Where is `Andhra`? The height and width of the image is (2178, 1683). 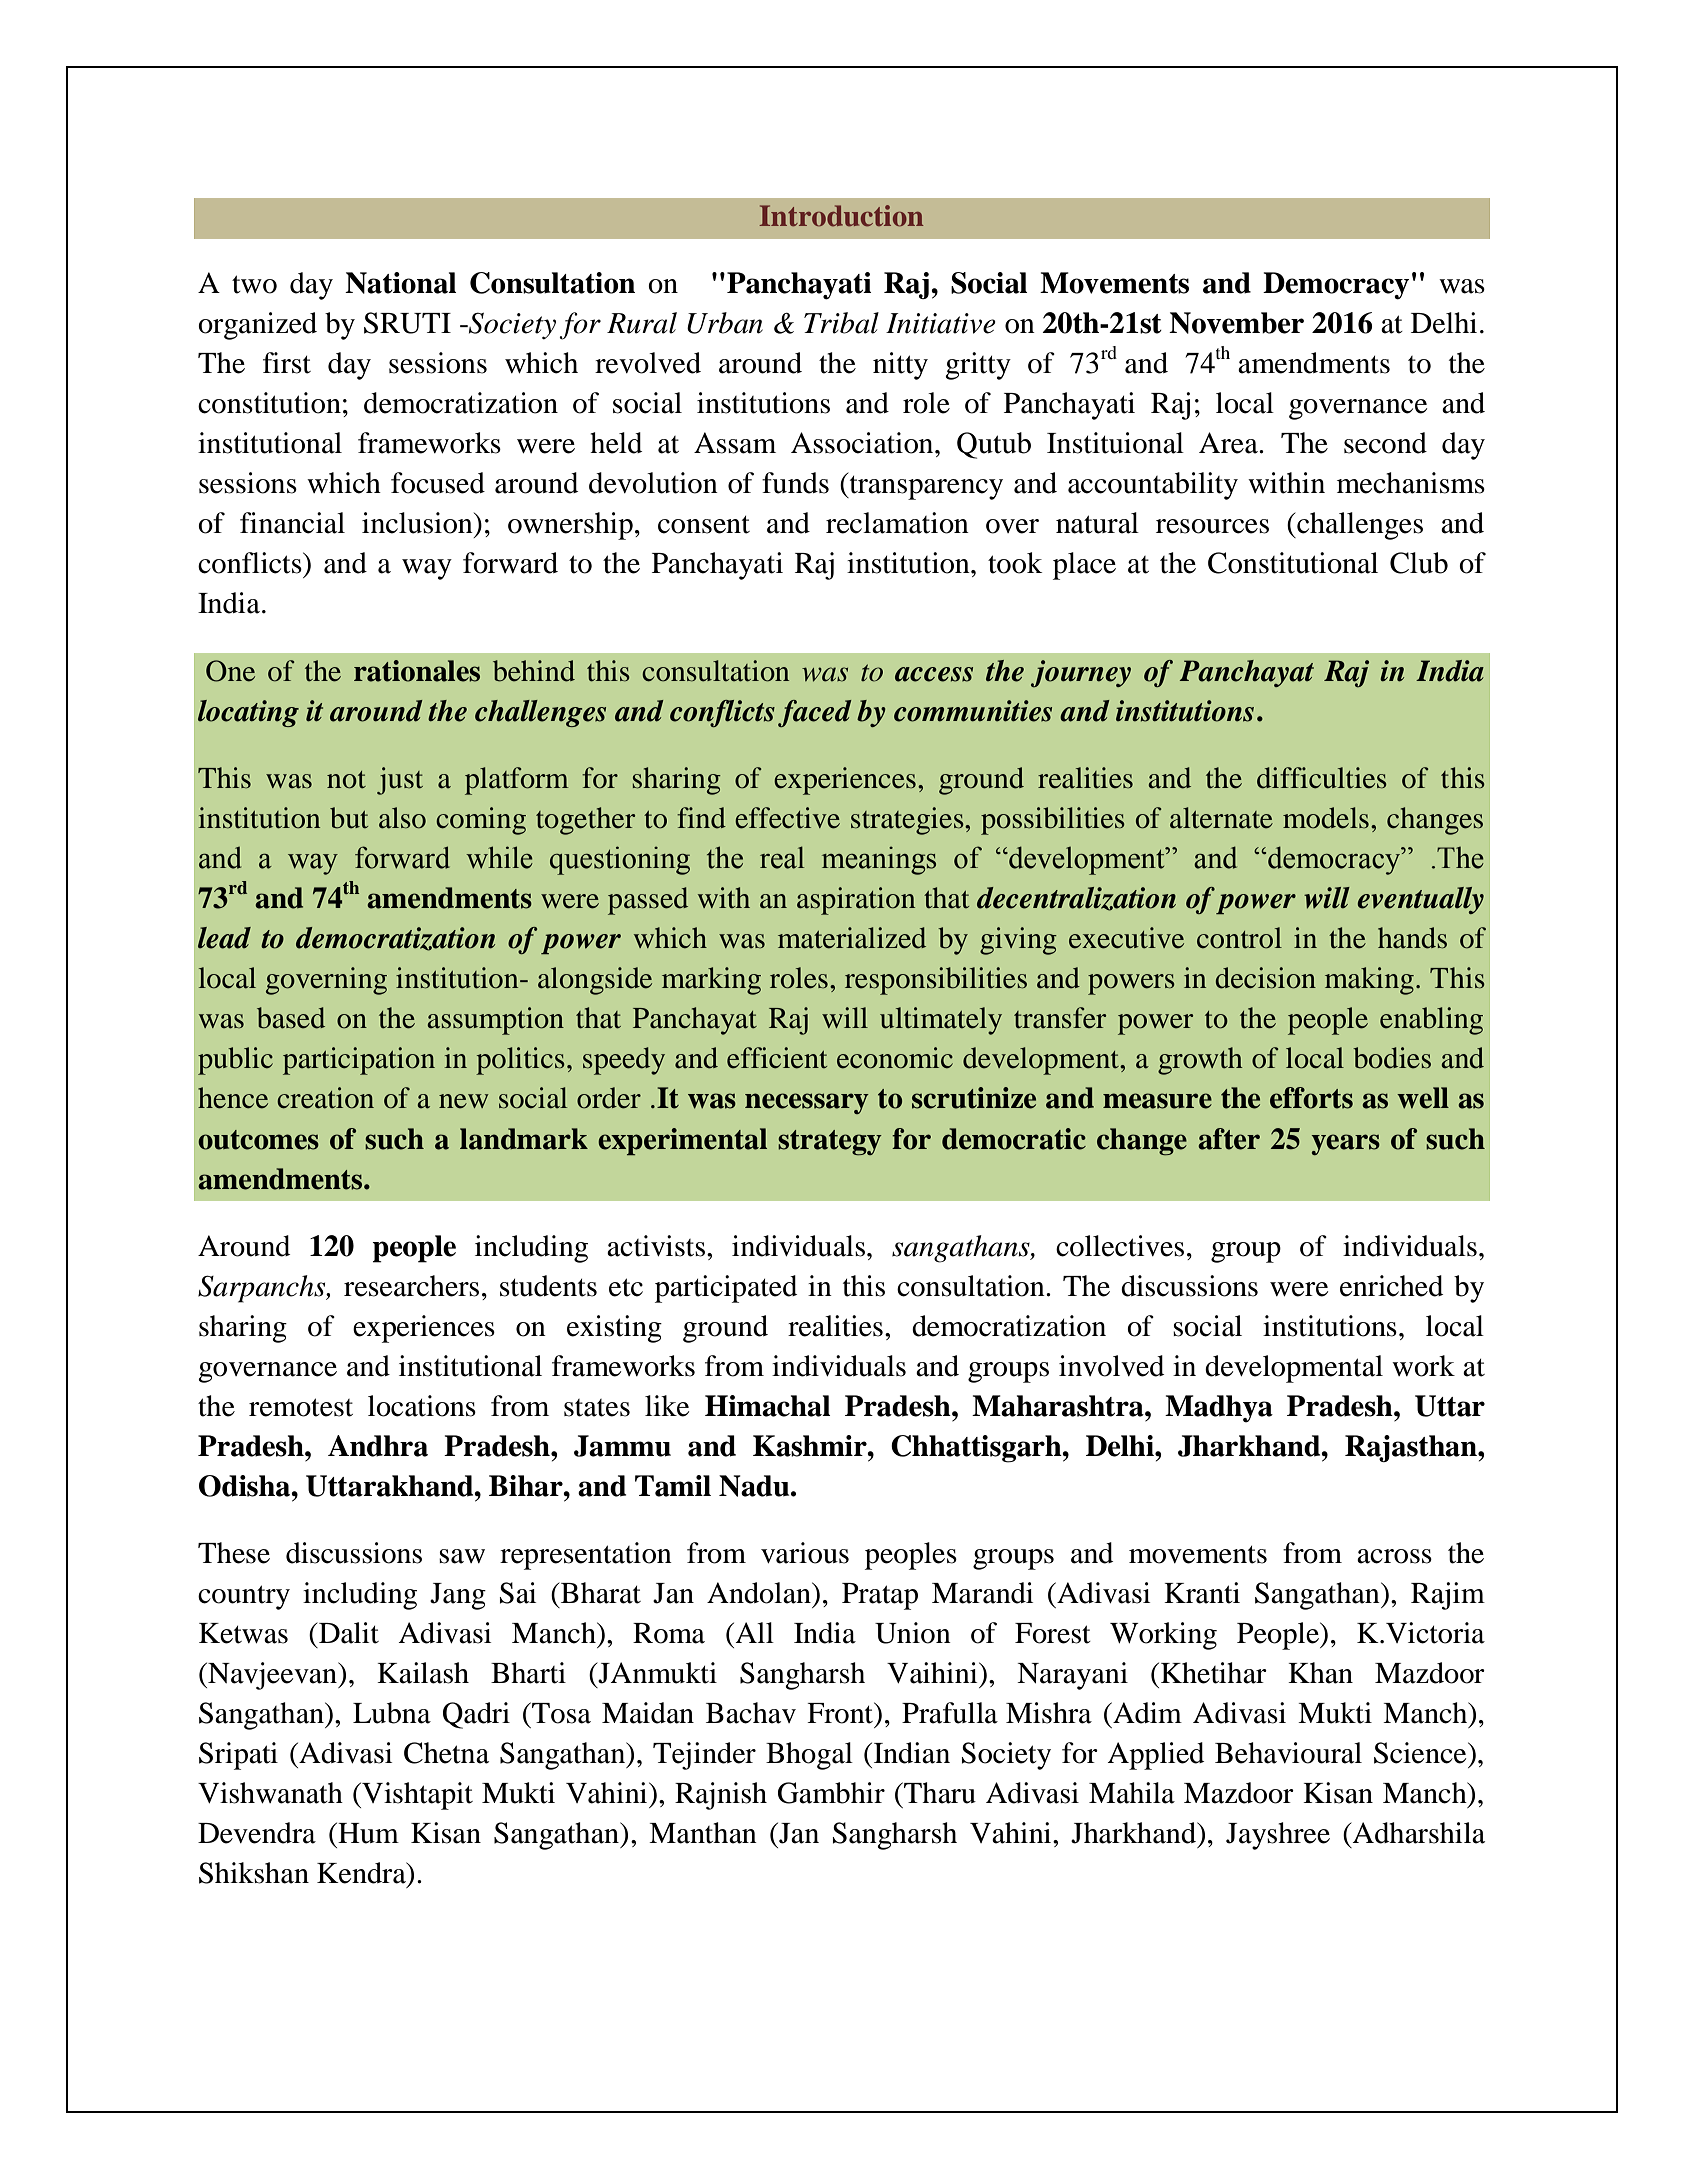
Andhra is located at coordinates (378, 1446).
